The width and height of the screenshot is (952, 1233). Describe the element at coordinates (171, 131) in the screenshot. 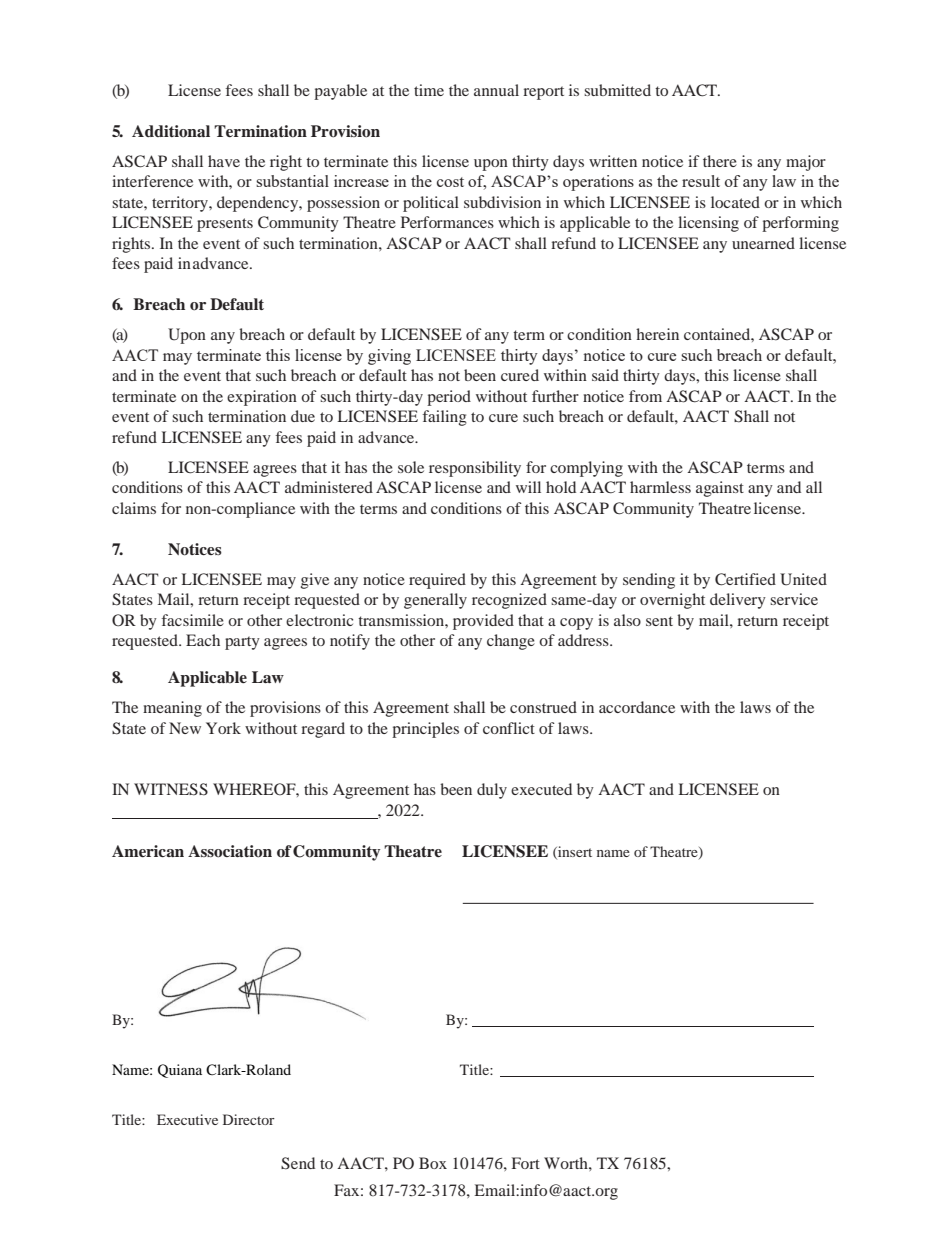

I see `Additional` at that location.
